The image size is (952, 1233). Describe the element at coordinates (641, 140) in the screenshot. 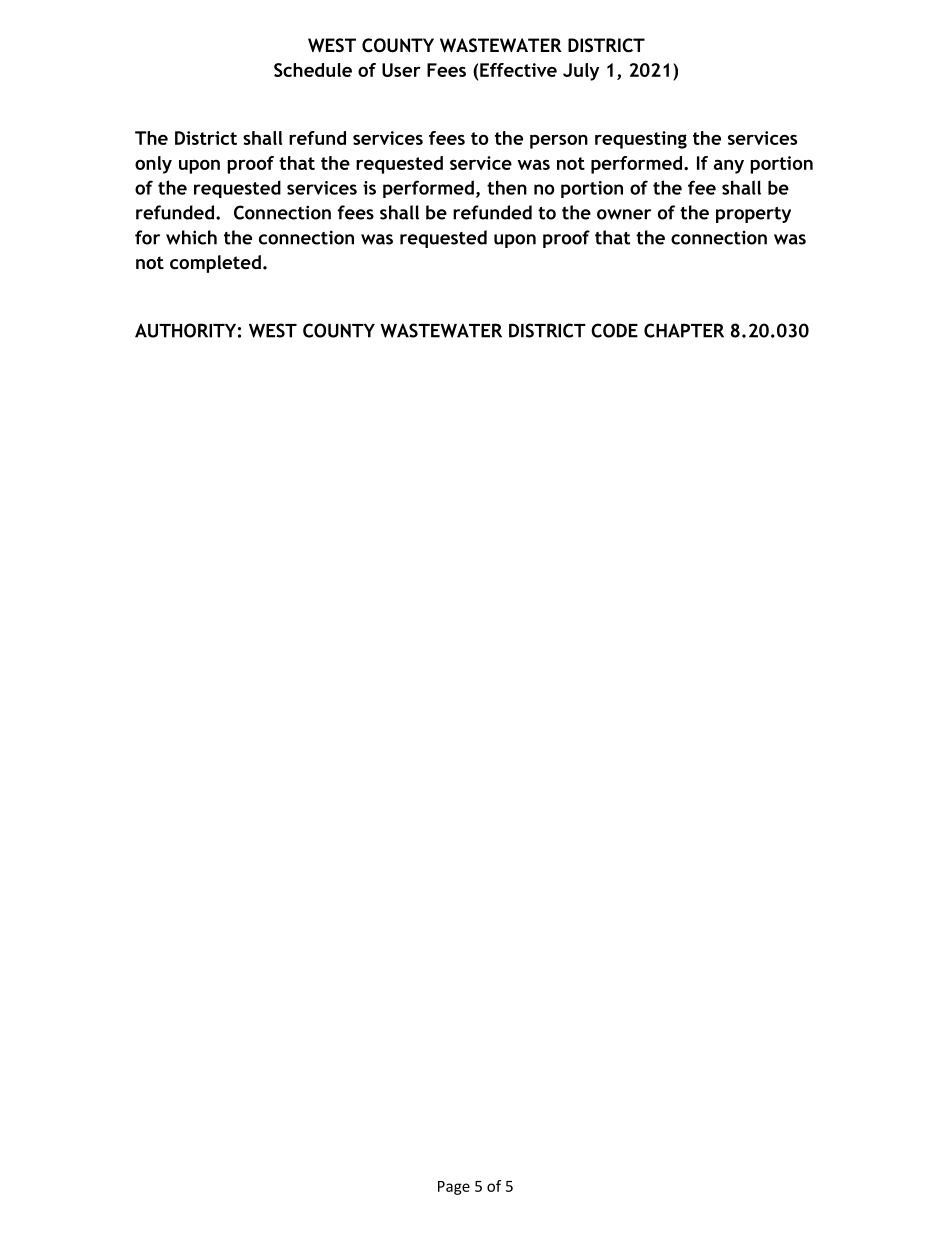

I see `requesting` at that location.
